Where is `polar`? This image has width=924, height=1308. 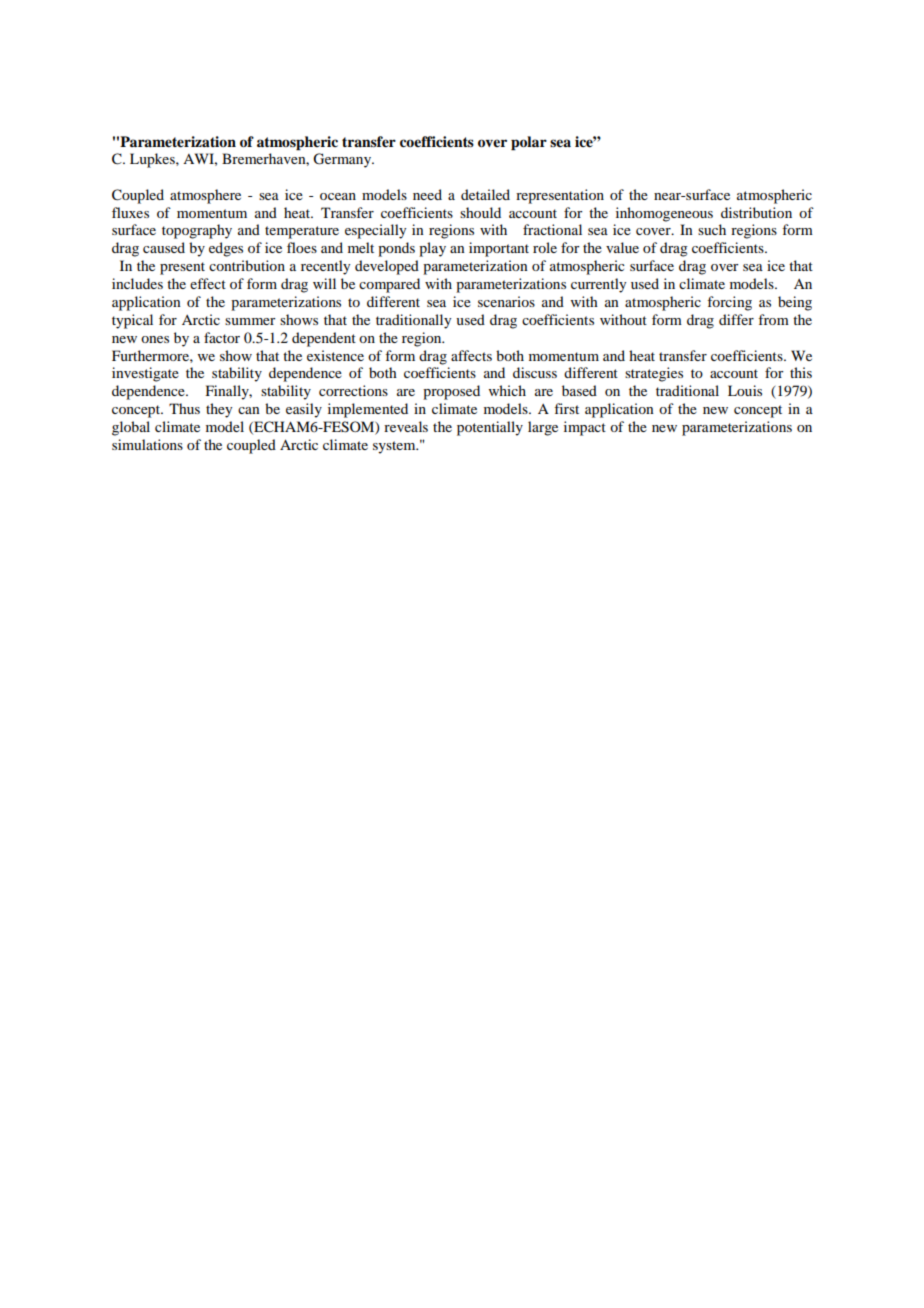 polar is located at coordinates (529, 143).
